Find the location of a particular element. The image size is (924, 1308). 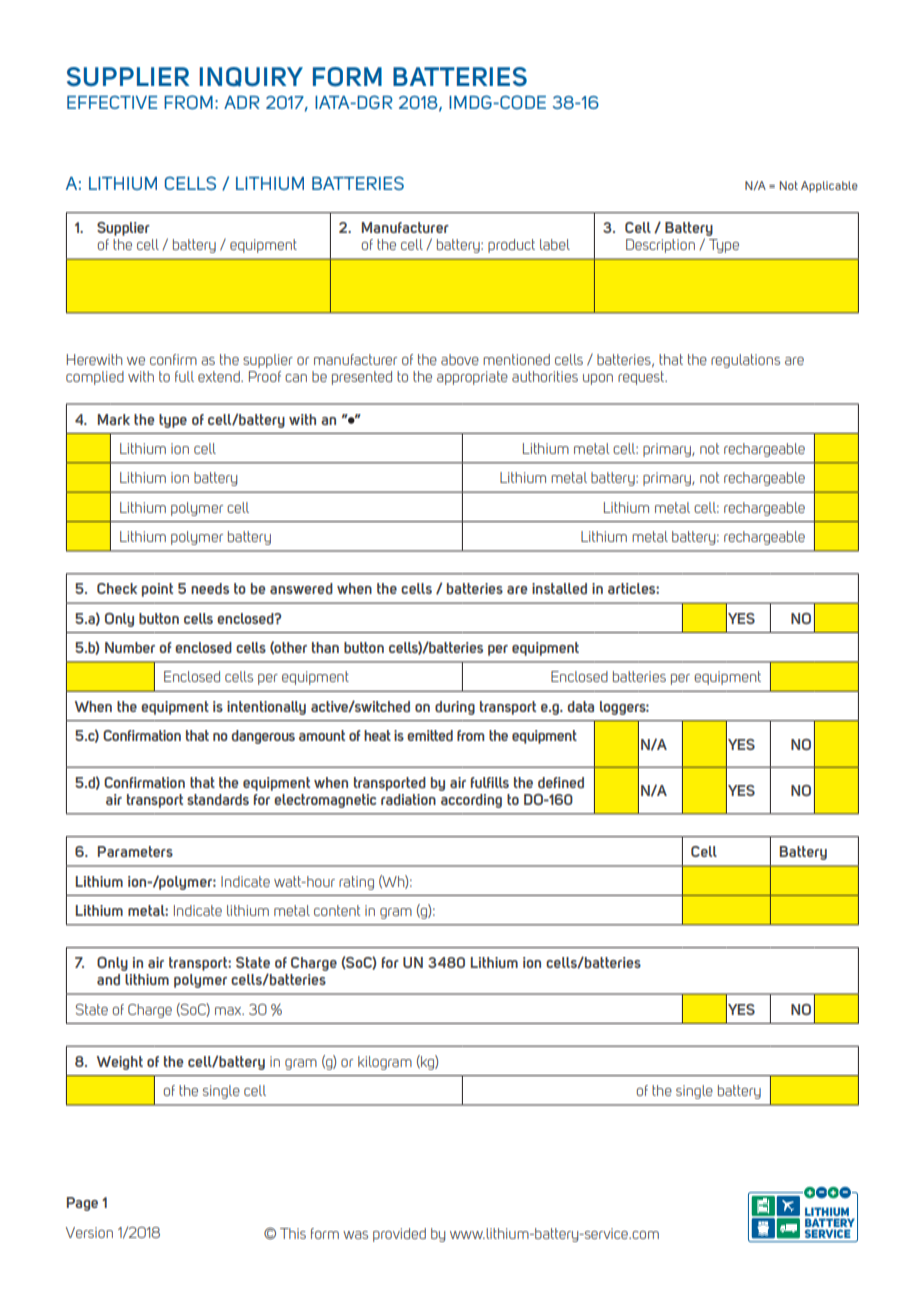

product is located at coordinates (511, 246).
